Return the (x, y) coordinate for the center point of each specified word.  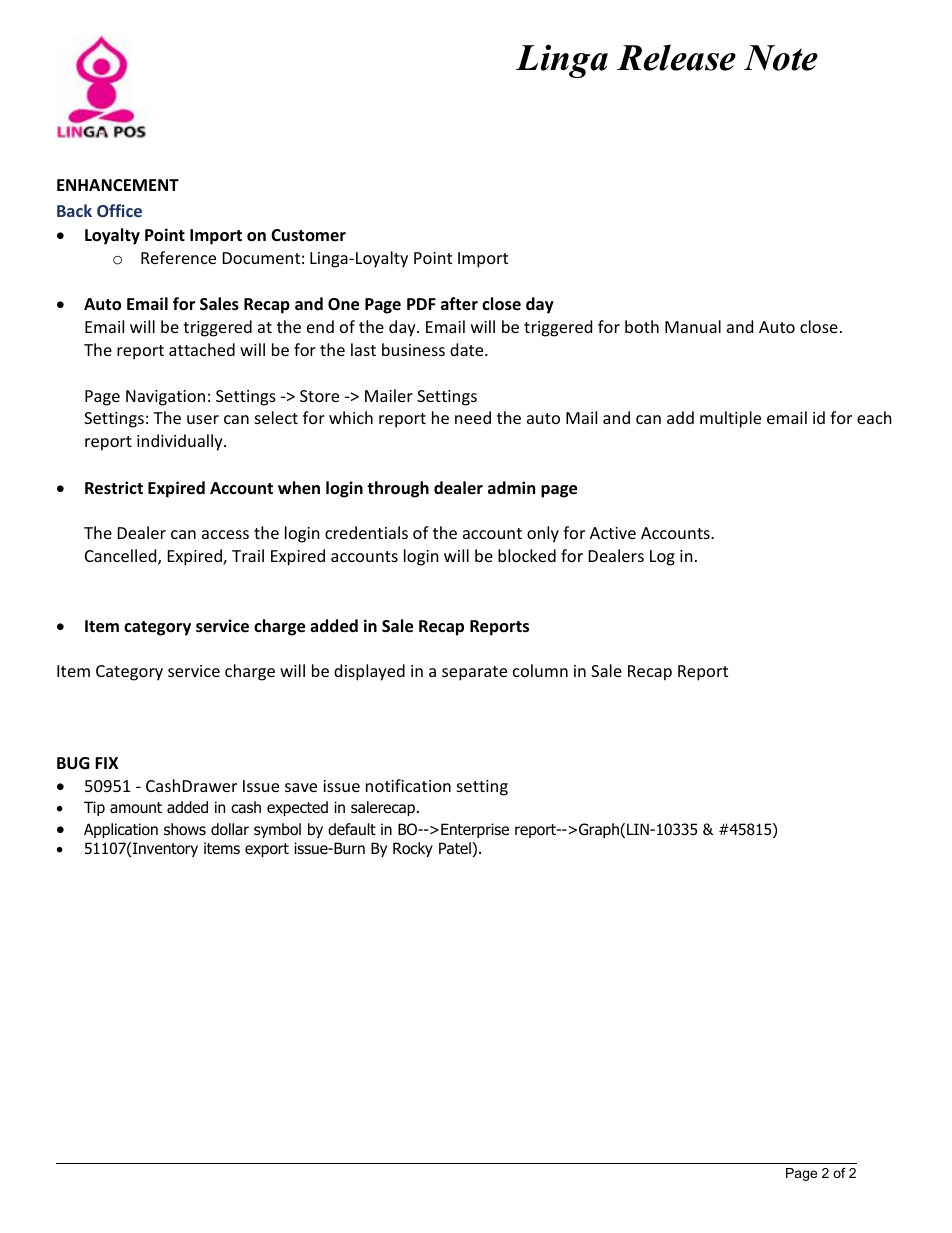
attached (202, 349)
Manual (693, 326)
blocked (527, 555)
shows (185, 829)
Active (613, 533)
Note (781, 58)
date (468, 349)
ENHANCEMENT (118, 185)
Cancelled (122, 557)
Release (676, 57)
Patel (456, 849)
